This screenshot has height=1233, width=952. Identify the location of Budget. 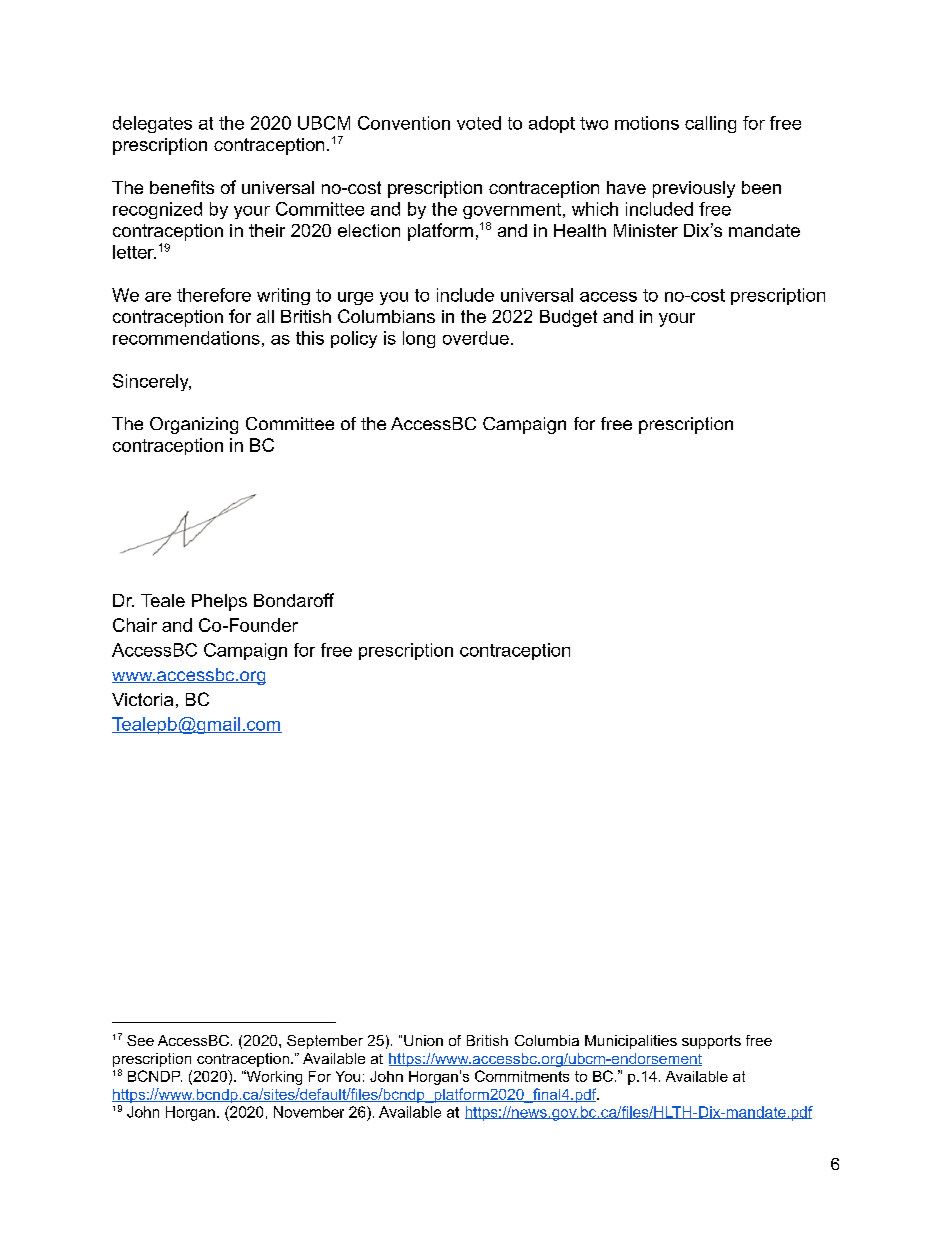
(568, 318).
